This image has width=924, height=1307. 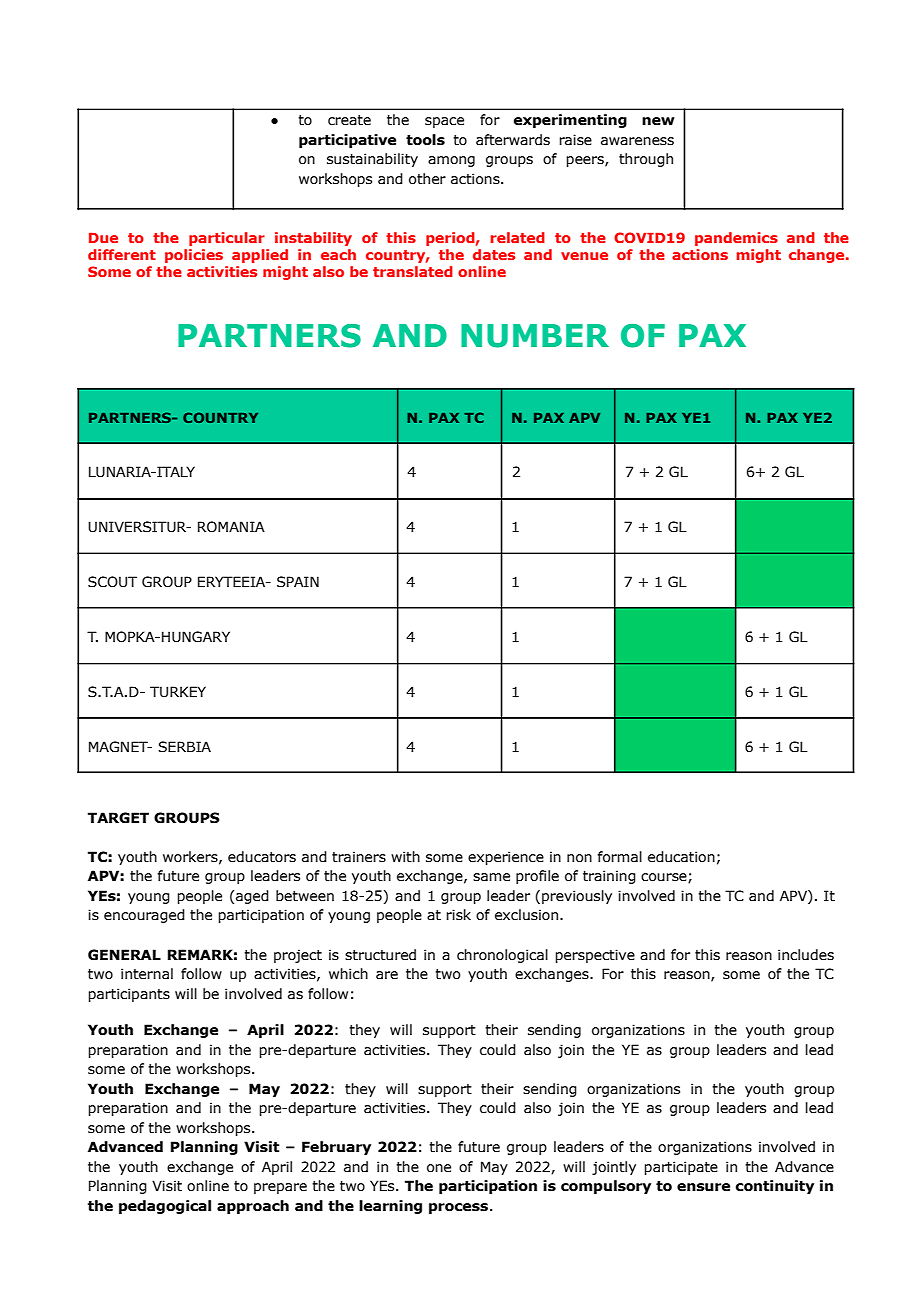 I want to click on pandemics, so click(x=736, y=239).
